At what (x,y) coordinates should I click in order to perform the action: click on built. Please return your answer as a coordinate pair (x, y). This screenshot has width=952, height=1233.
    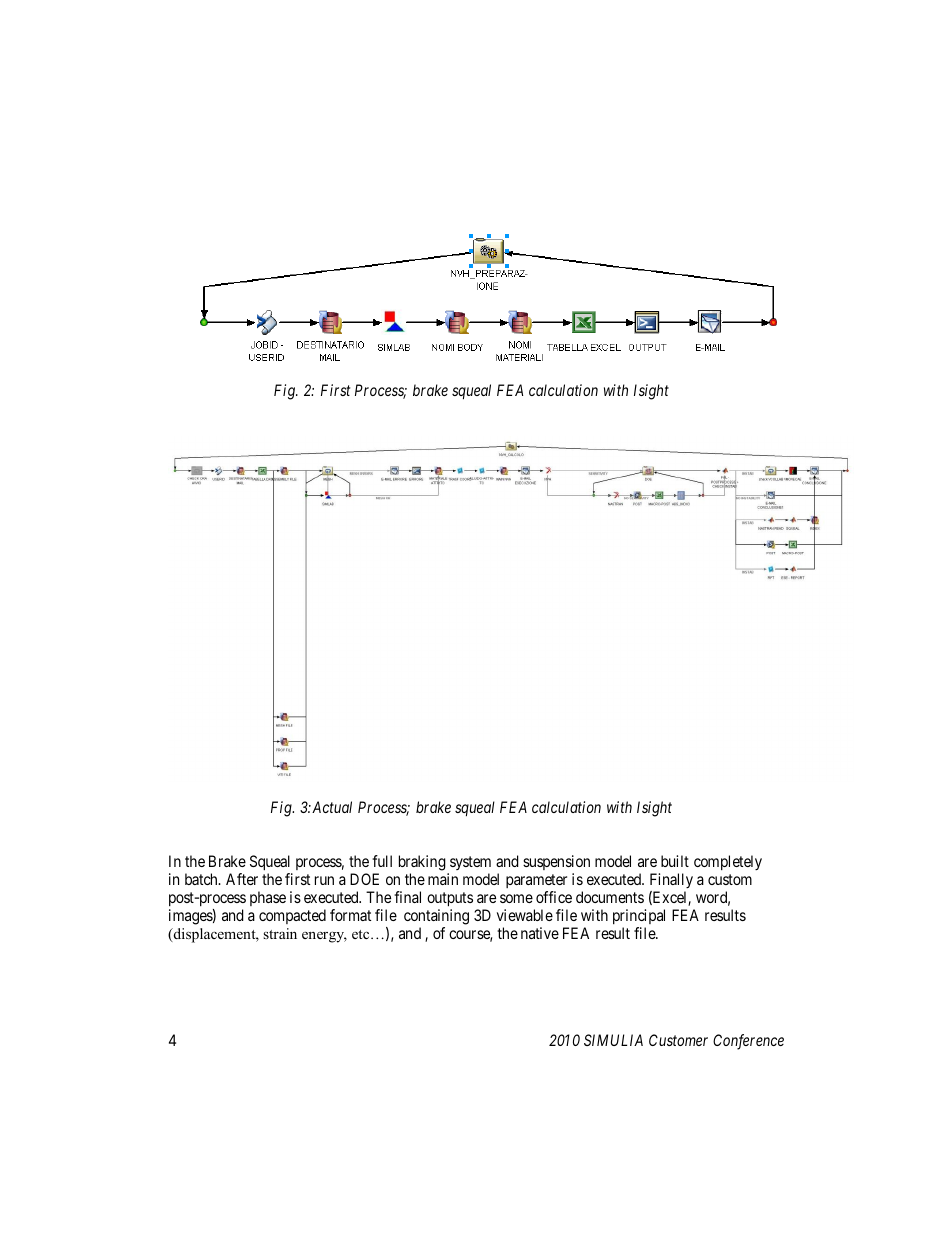
    Looking at the image, I should click on (675, 861).
